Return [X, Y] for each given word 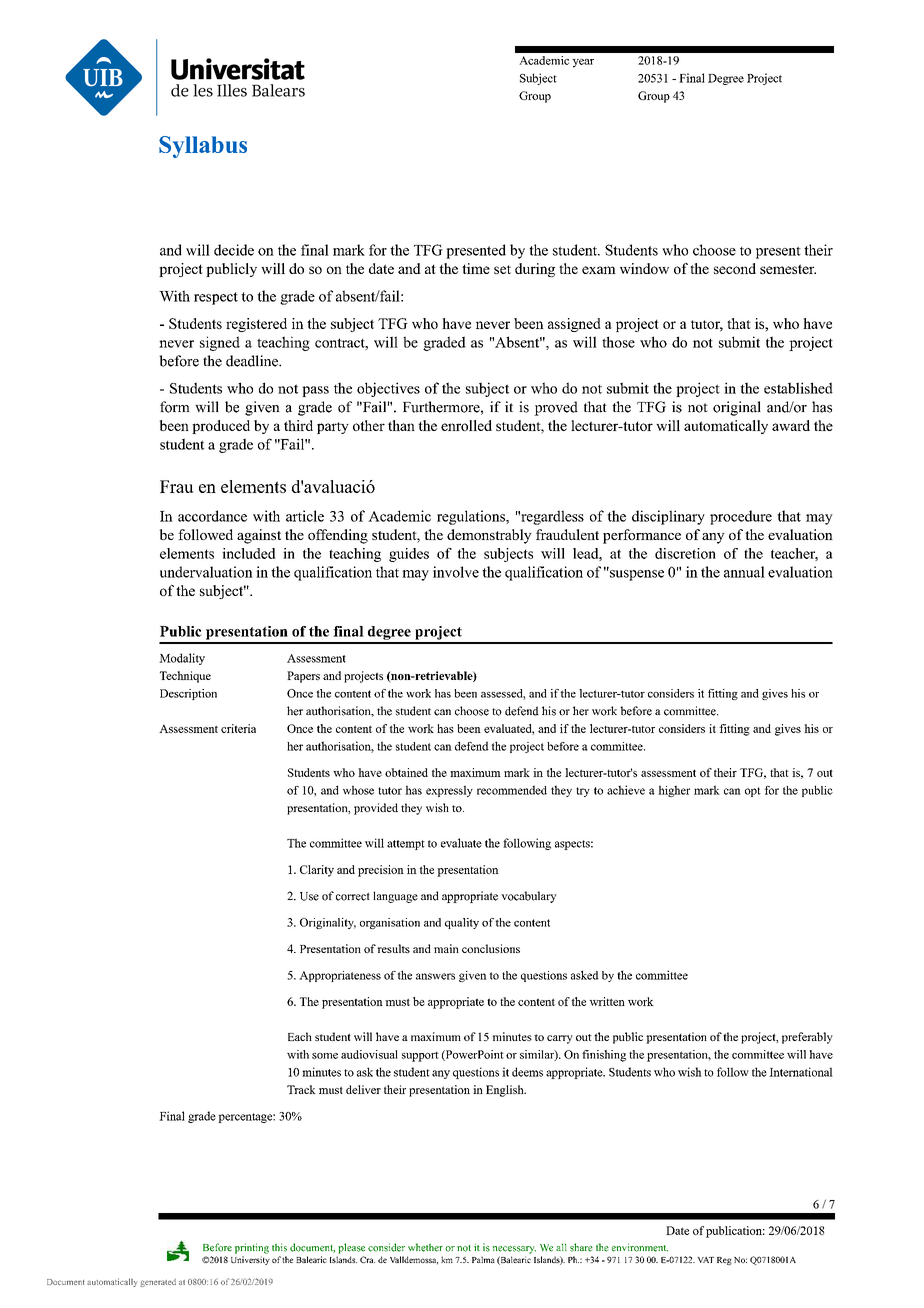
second [735, 268]
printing [252, 1248]
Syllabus [203, 147]
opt [753, 792]
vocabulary [529, 897]
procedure [741, 517]
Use [309, 896]
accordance [212, 516]
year [583, 63]
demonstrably [489, 536]
